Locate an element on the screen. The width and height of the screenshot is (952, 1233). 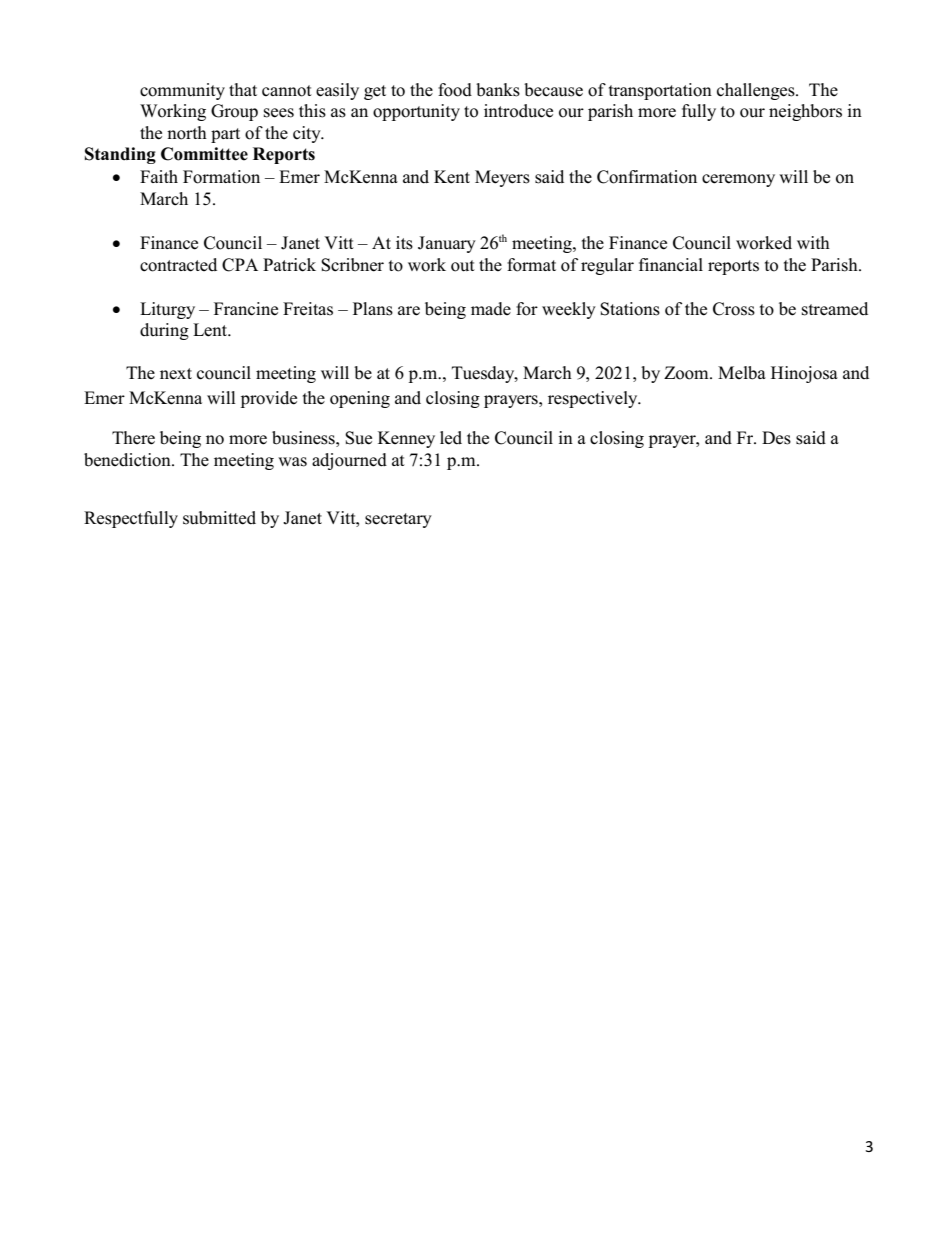
secretary is located at coordinates (398, 520).
